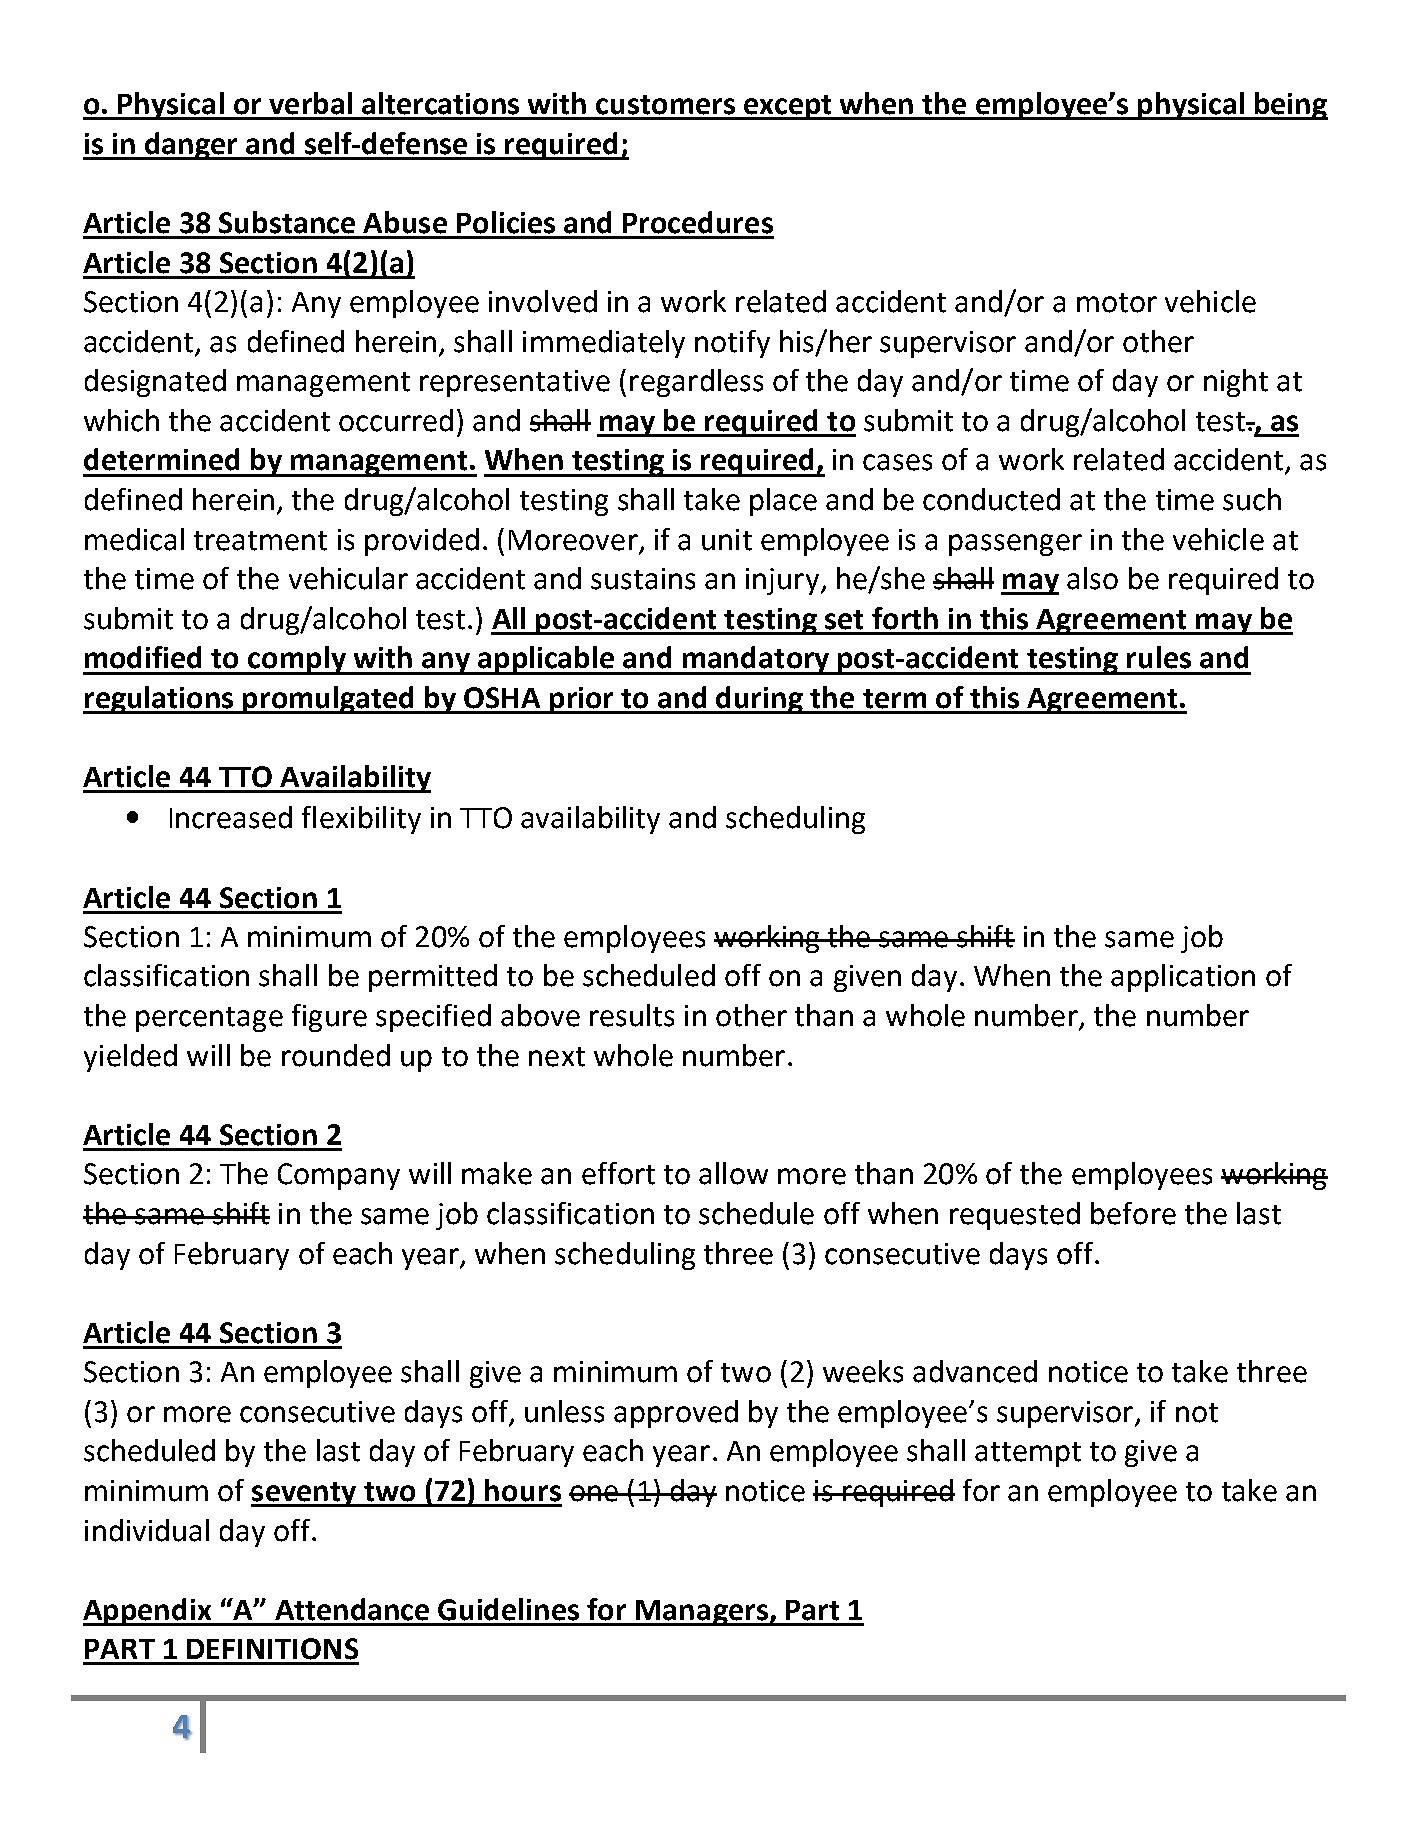 This document has width=1417, height=1834. What do you see at coordinates (788, 107) in the document?
I see `except` at bounding box center [788, 107].
